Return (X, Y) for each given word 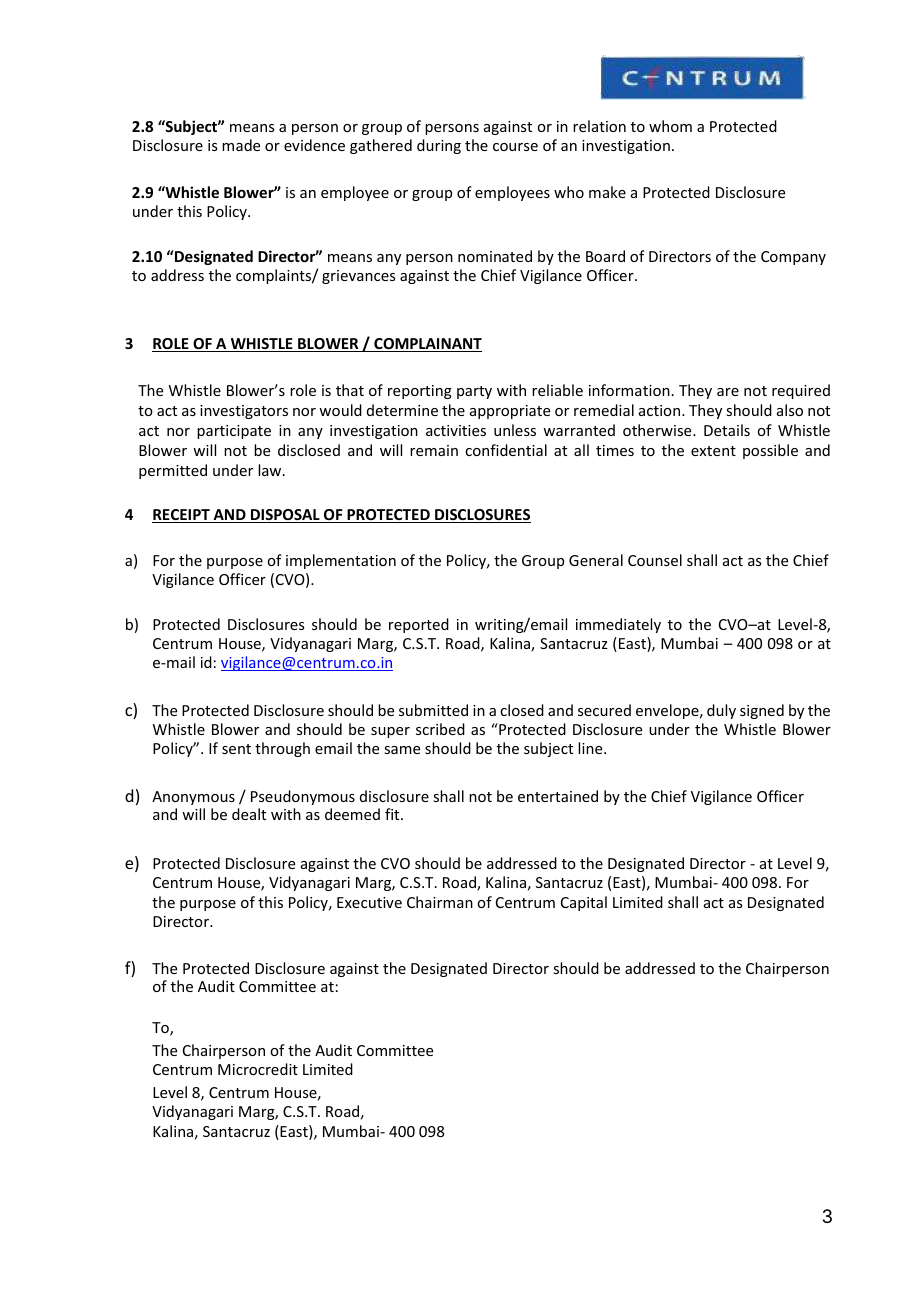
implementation (341, 561)
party (474, 392)
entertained (558, 796)
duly (721, 711)
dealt (249, 814)
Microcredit (258, 1069)
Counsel (655, 560)
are (728, 392)
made (241, 145)
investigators (244, 412)
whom (670, 126)
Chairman (440, 902)
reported (419, 625)
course (515, 147)
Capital (584, 903)
